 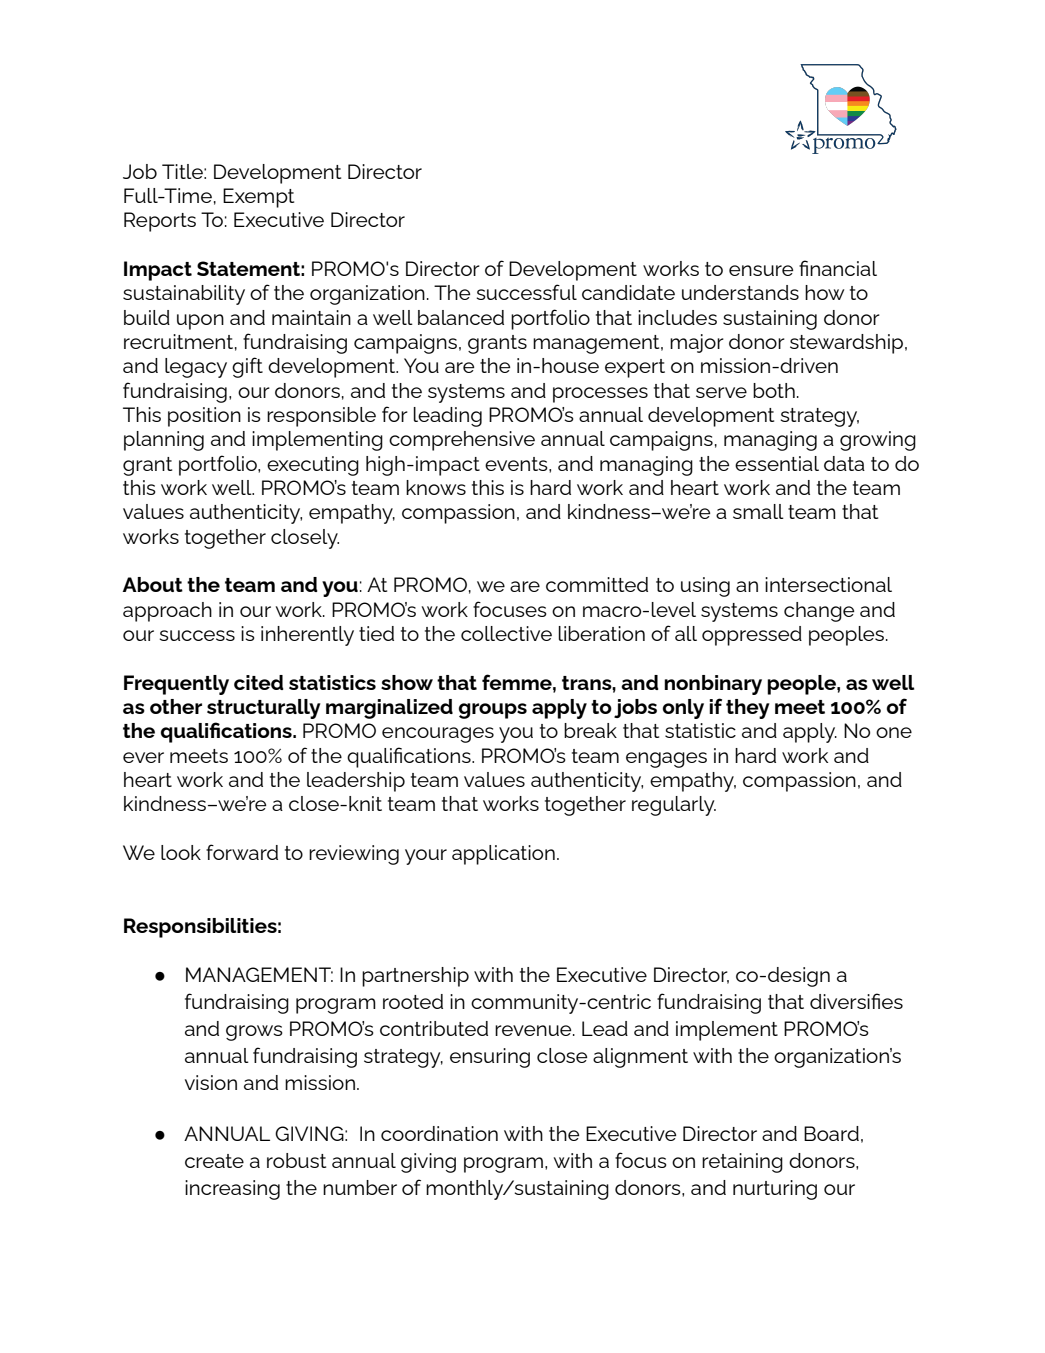 What do you see at coordinates (503, 855) in the screenshot?
I see `application` at bounding box center [503, 855].
